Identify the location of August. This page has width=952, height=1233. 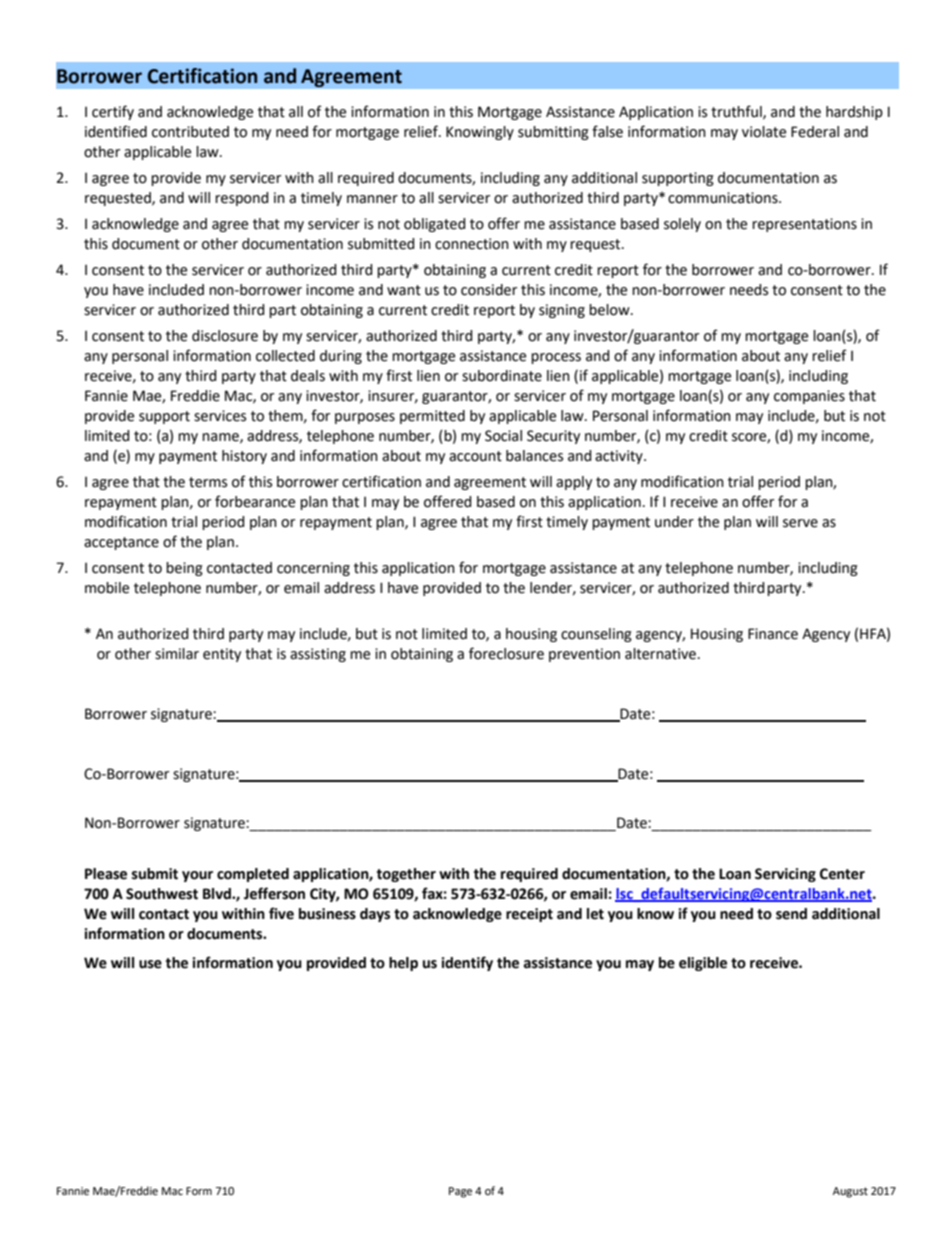
(850, 1192).
